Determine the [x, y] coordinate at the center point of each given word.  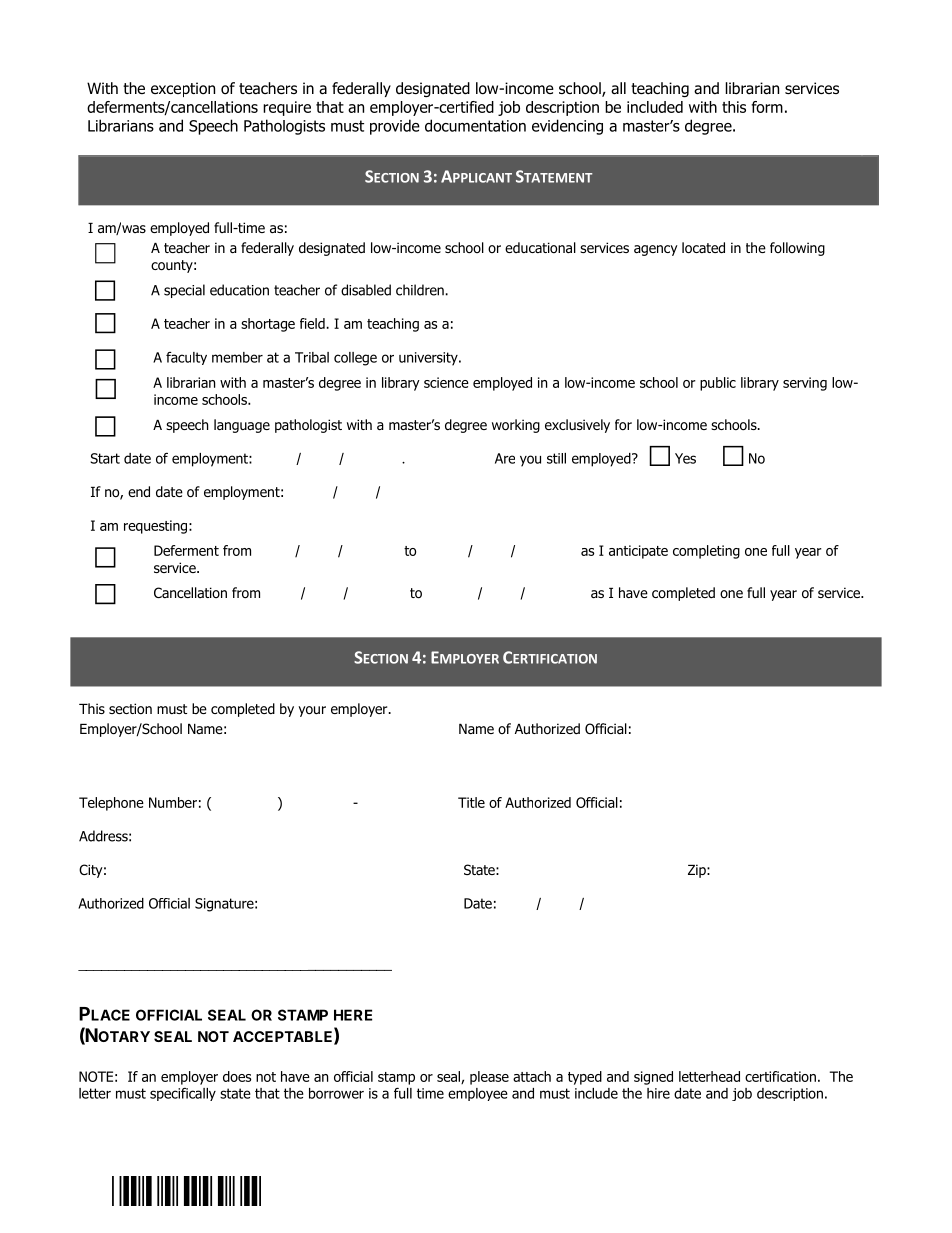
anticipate [638, 552]
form [767, 107]
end [139, 492]
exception [183, 89]
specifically [183, 1094]
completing [706, 552]
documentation [475, 125]
